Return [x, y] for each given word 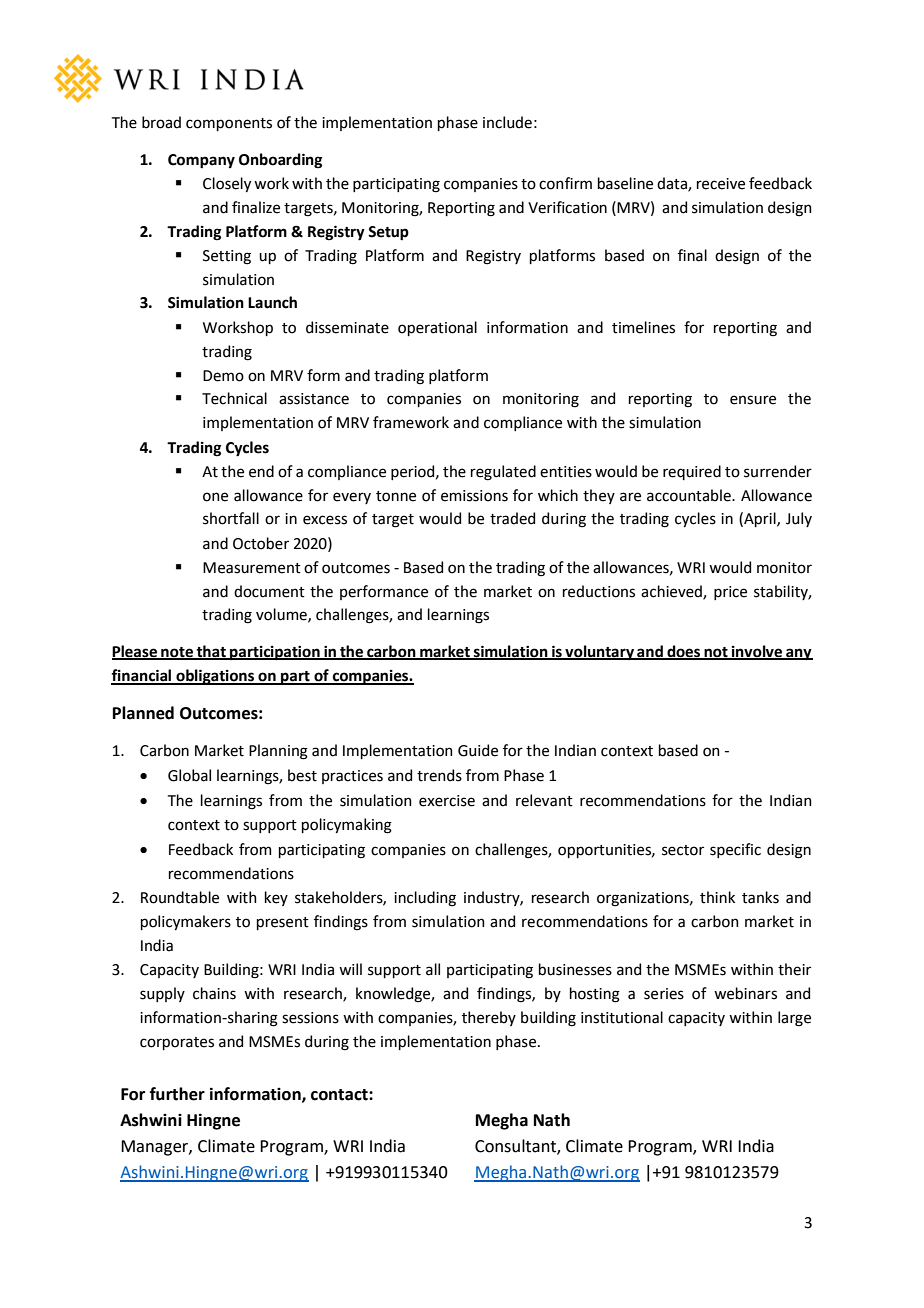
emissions [474, 496]
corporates [177, 1043]
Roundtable [180, 897]
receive [721, 184]
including [425, 899]
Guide [478, 750]
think [717, 897]
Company [201, 161]
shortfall [231, 518]
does [684, 652]
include [507, 122]
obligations [215, 677]
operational [437, 328]
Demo [223, 376]
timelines [643, 327]
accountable [690, 495]
